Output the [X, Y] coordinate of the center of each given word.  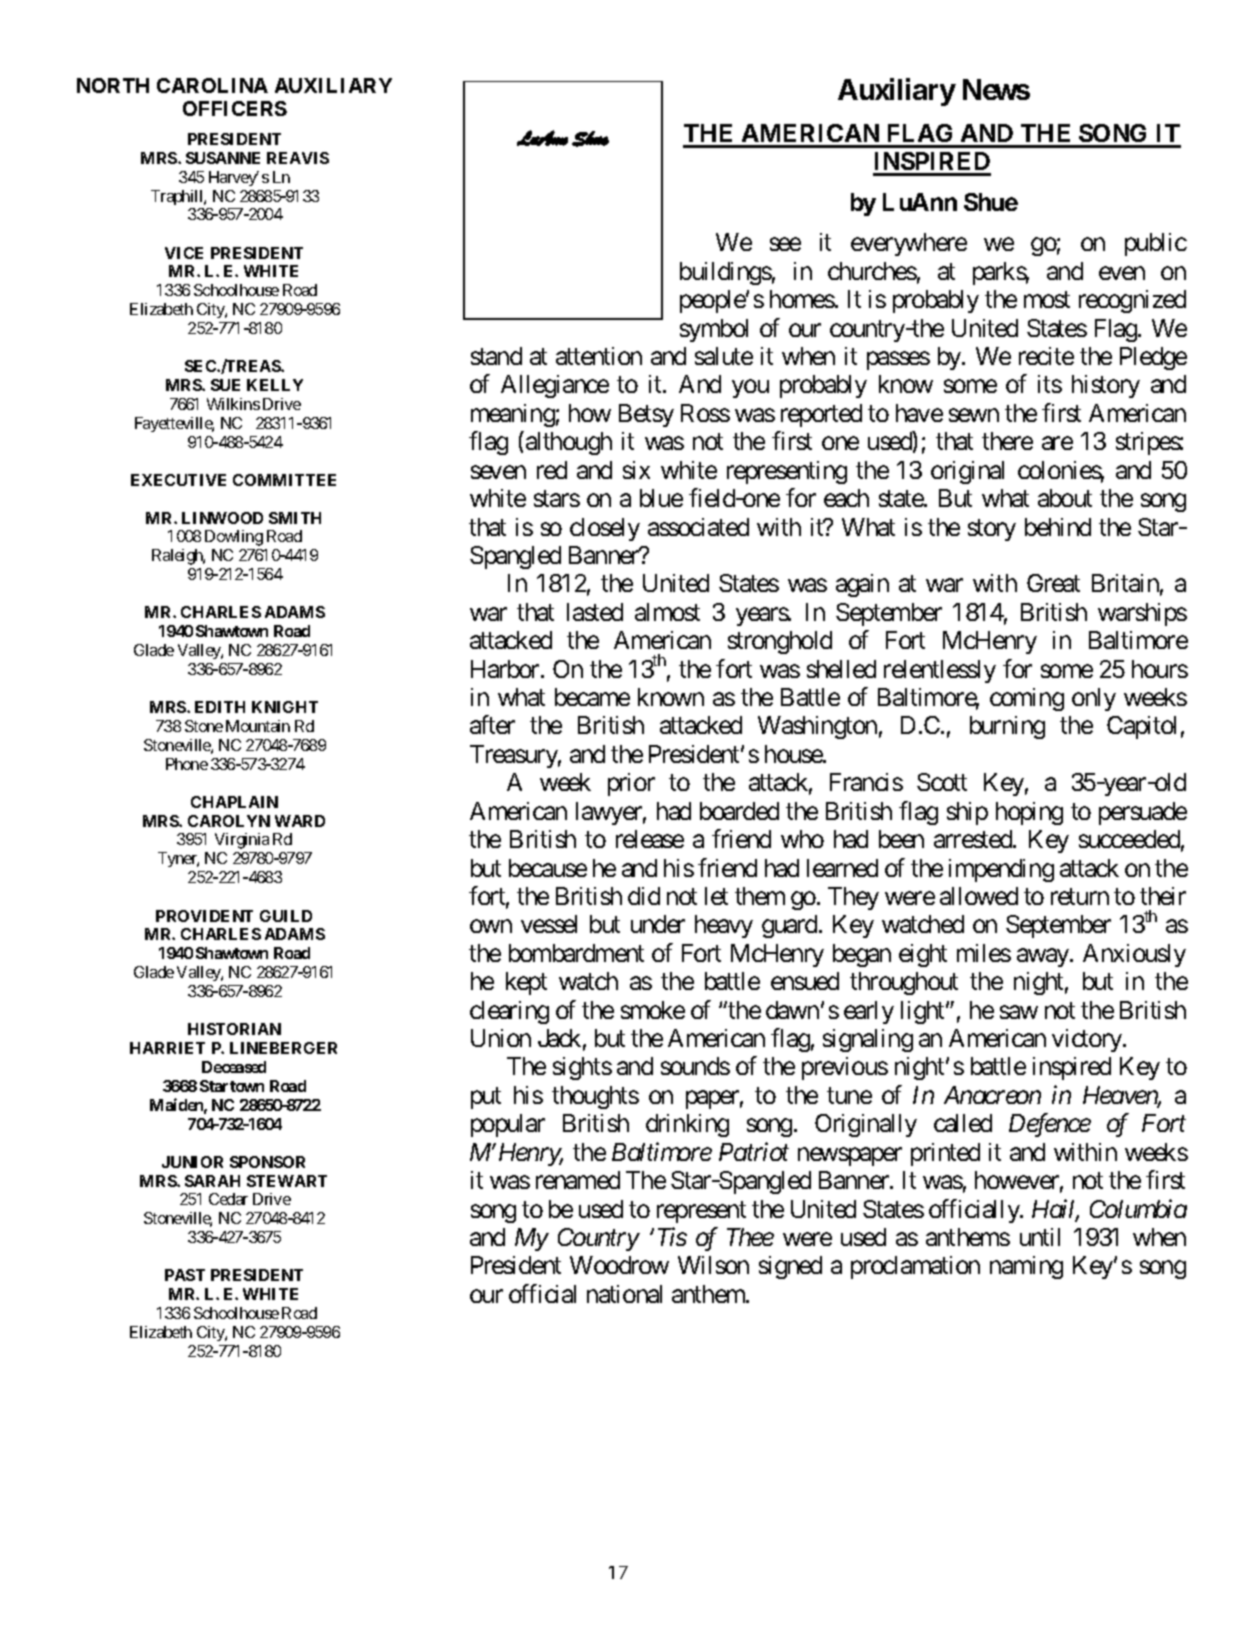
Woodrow [619, 1265]
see [785, 244]
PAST [185, 1275]
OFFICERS [235, 108]
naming [1026, 1267]
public [1156, 244]
